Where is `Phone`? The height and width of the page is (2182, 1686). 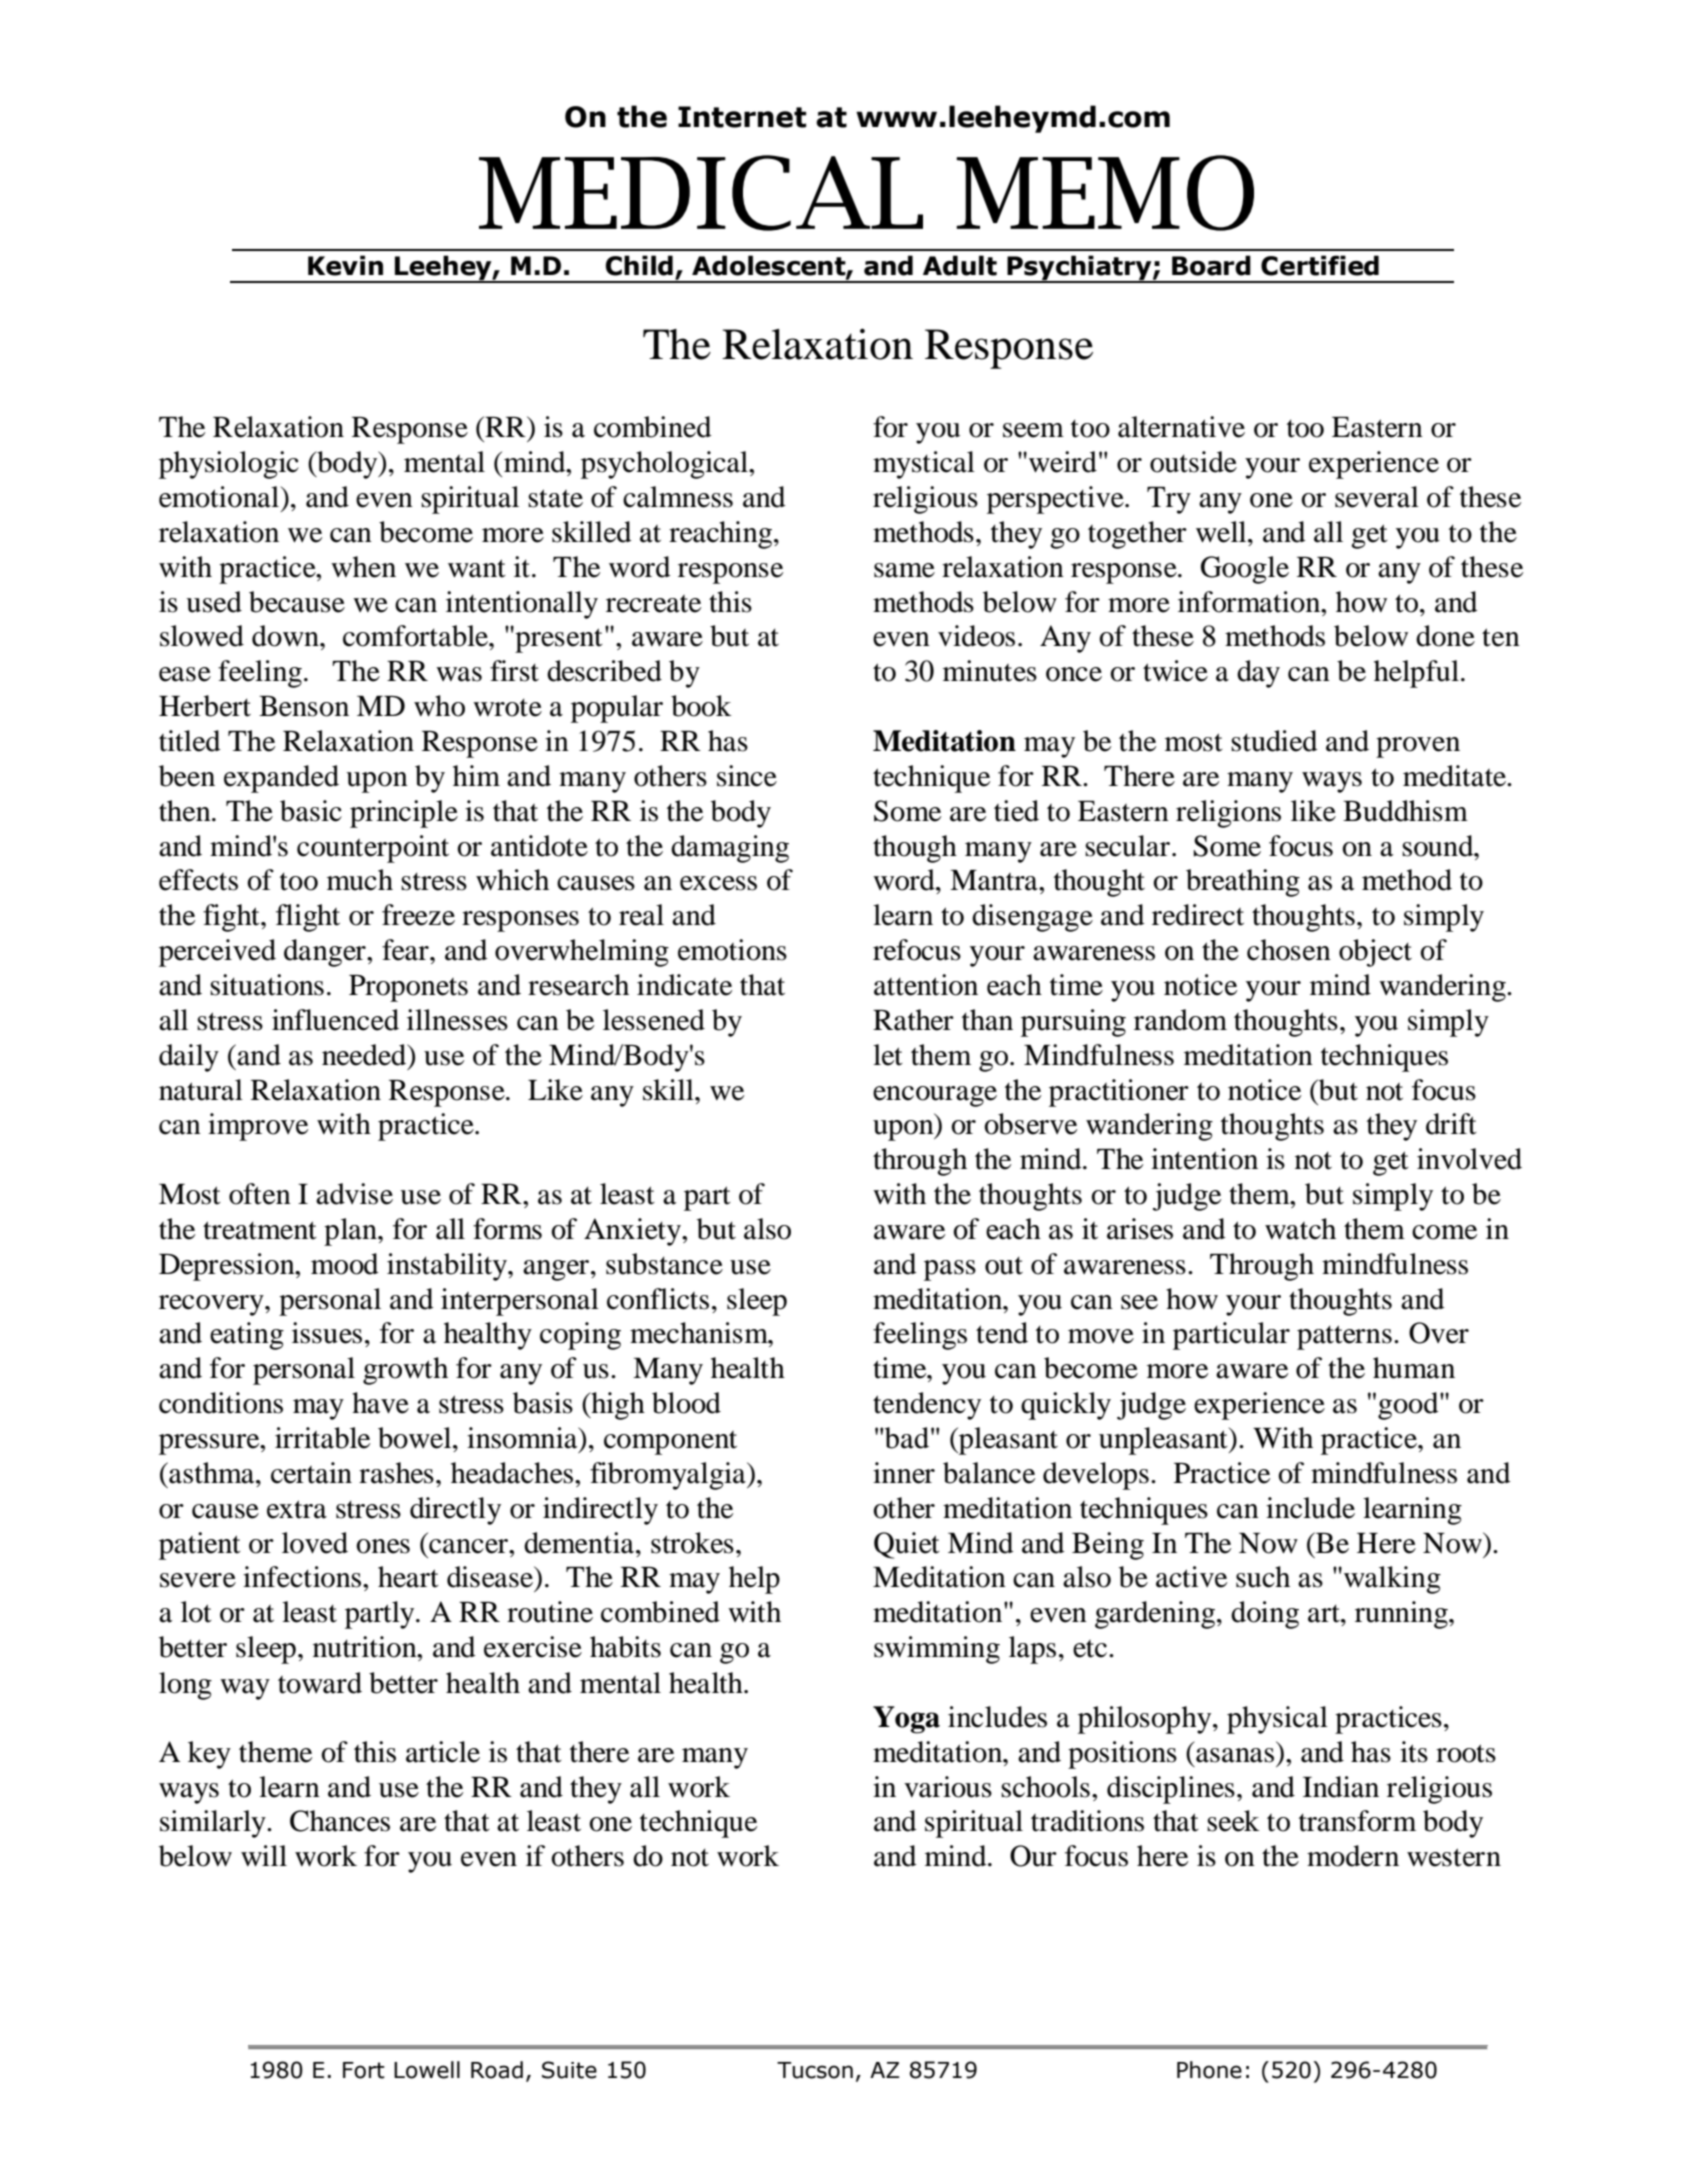 Phone is located at coordinates (1209, 2070).
